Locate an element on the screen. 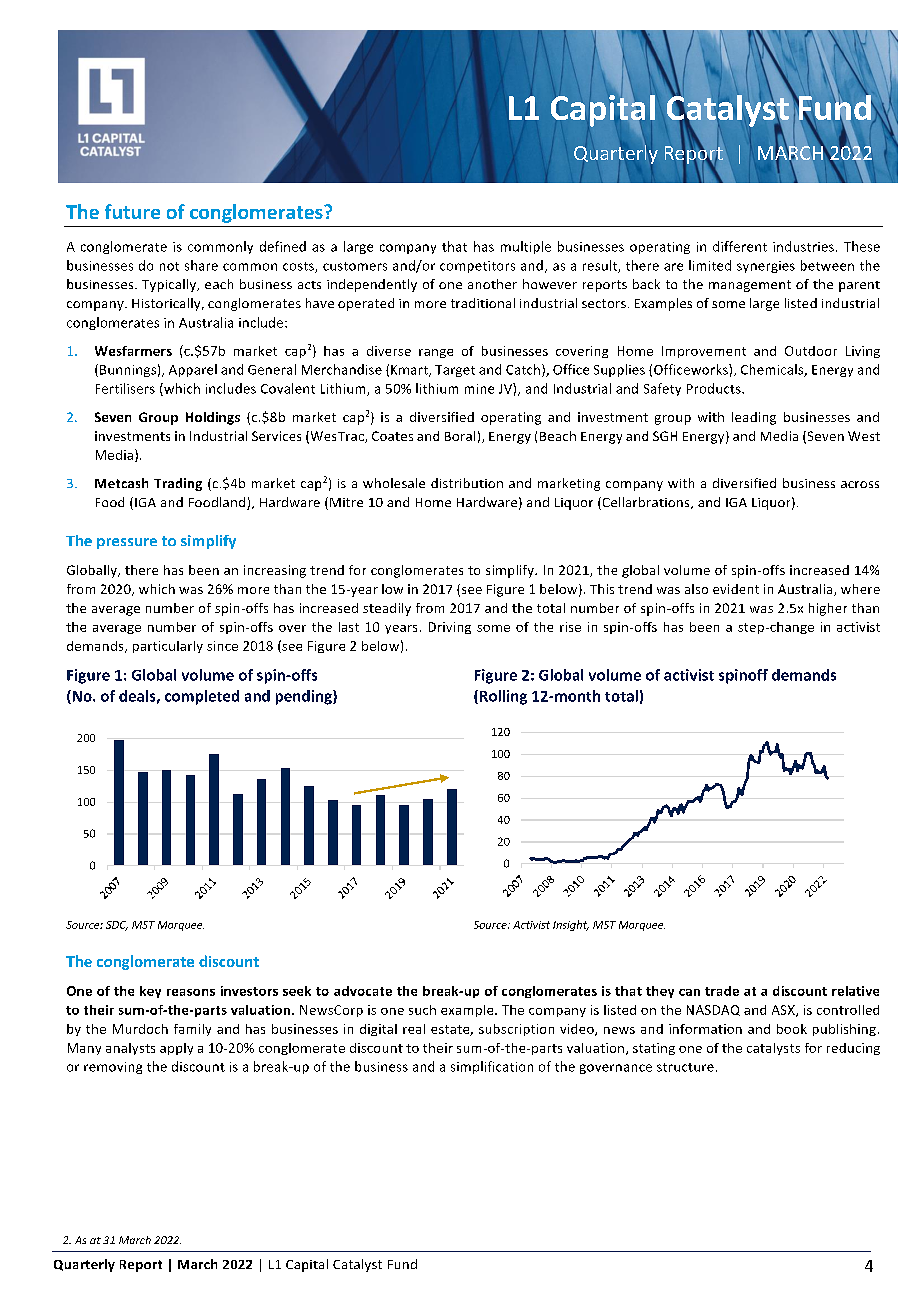 This screenshot has height=1307, width=924. across is located at coordinates (860, 484).
